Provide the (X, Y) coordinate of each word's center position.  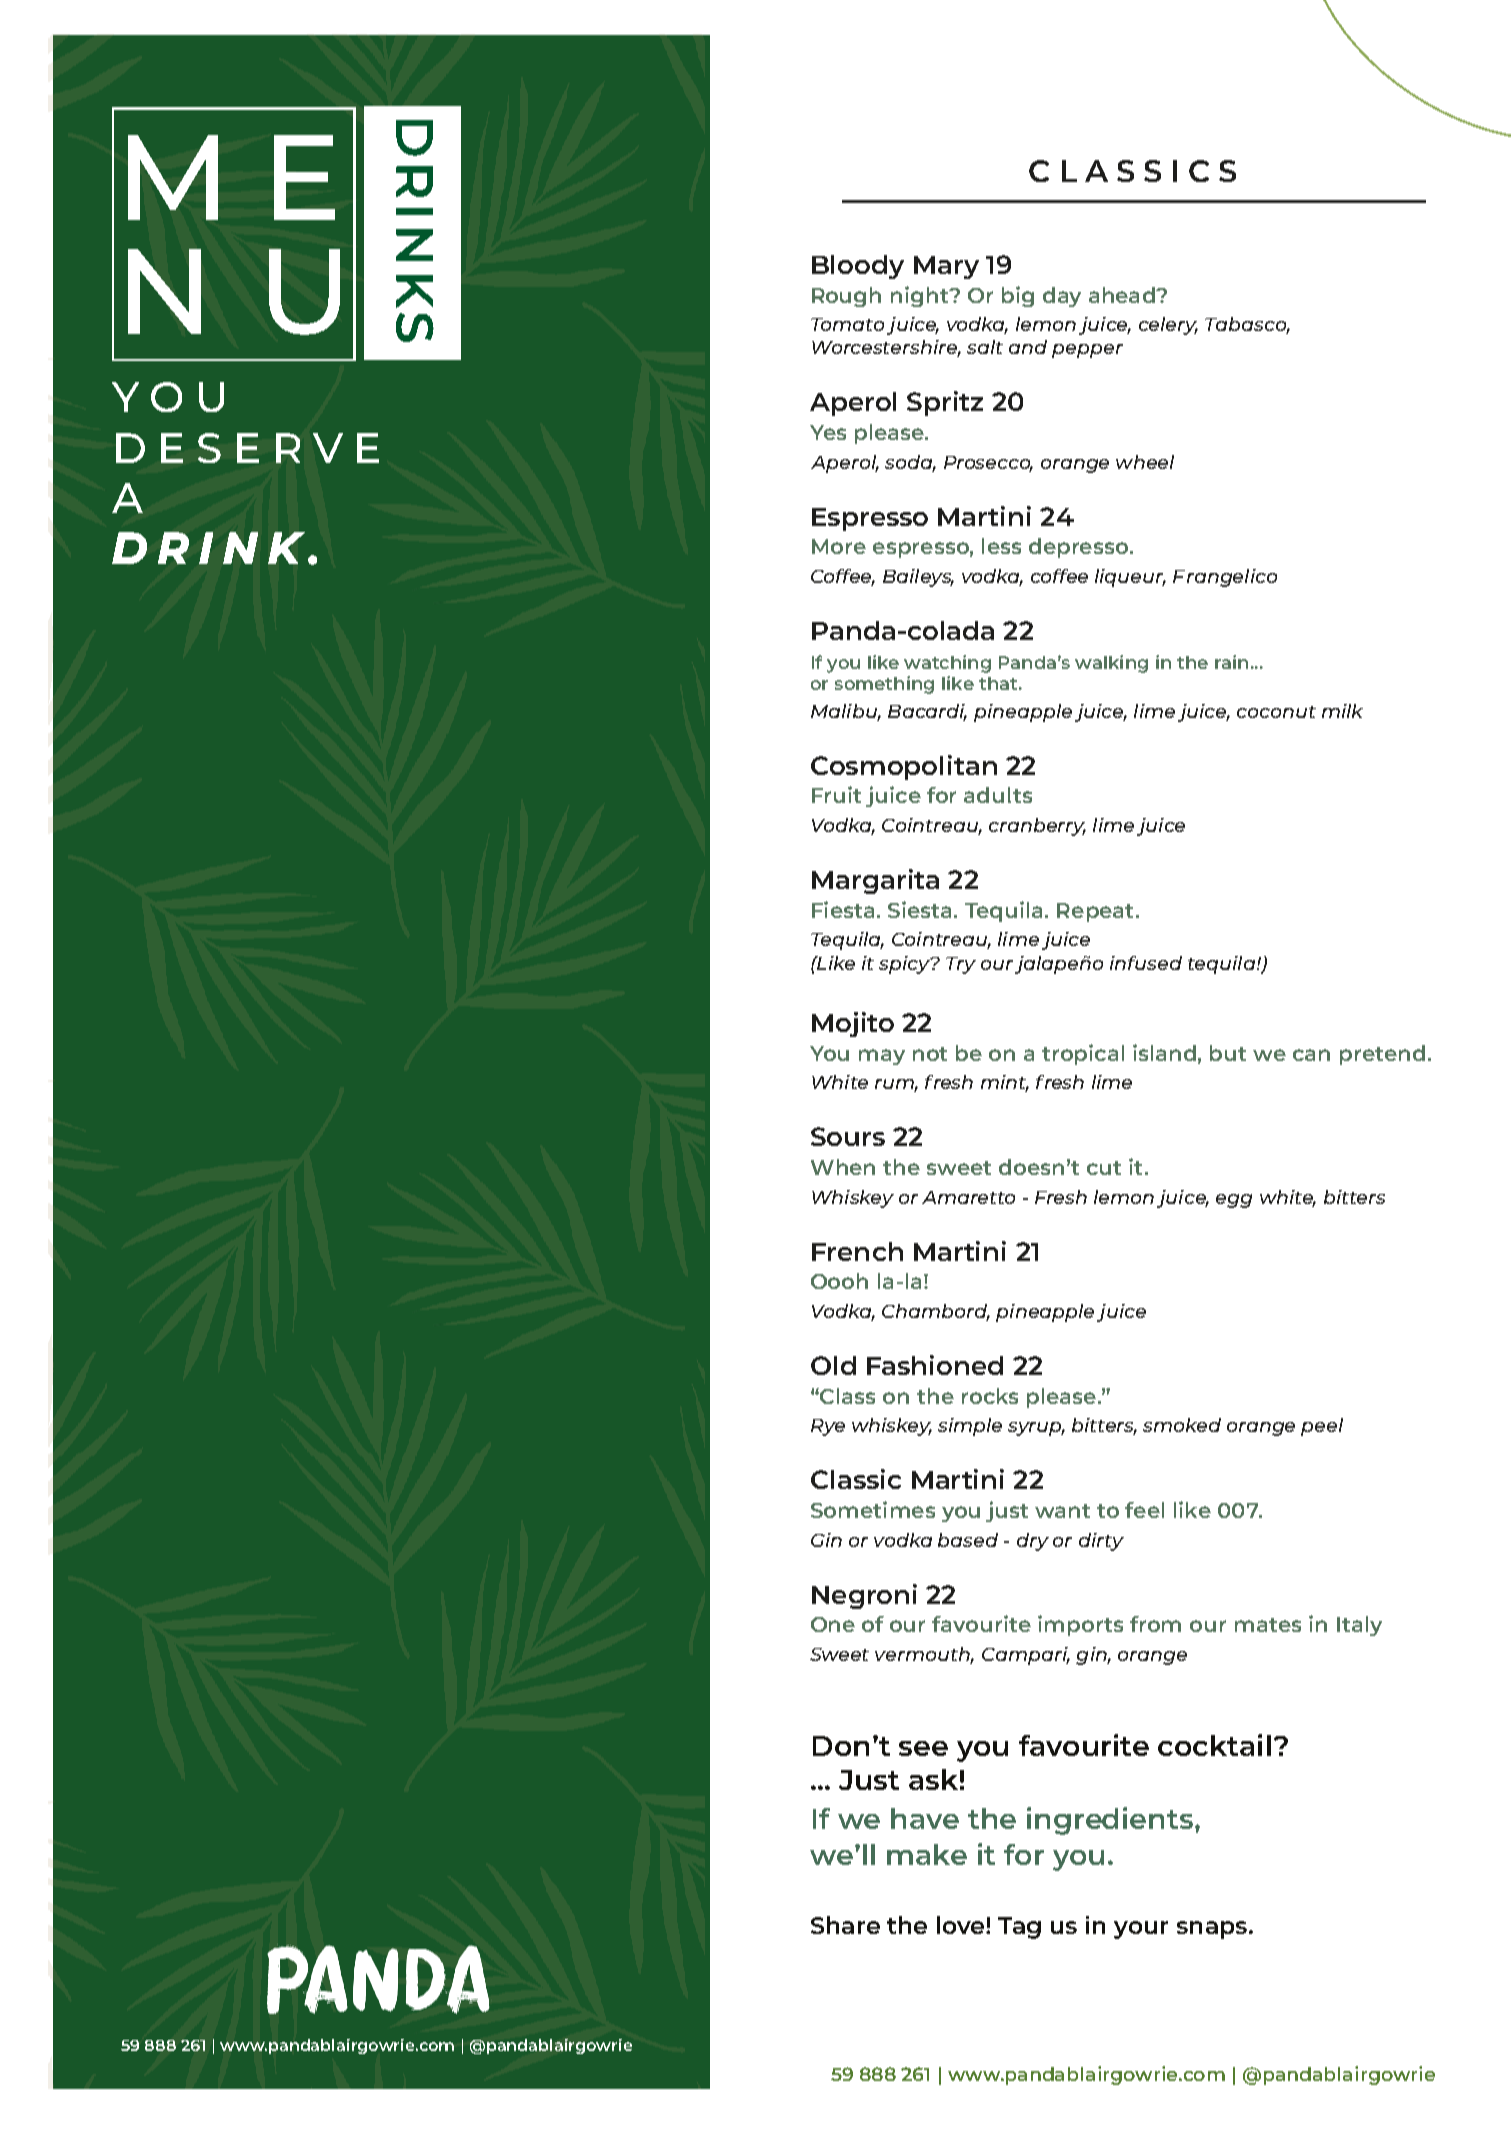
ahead (1123, 295)
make (927, 1854)
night (921, 296)
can (1311, 1055)
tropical (1083, 1054)
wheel (1145, 462)
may (882, 1057)
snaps (1212, 1930)
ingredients (1111, 1821)
